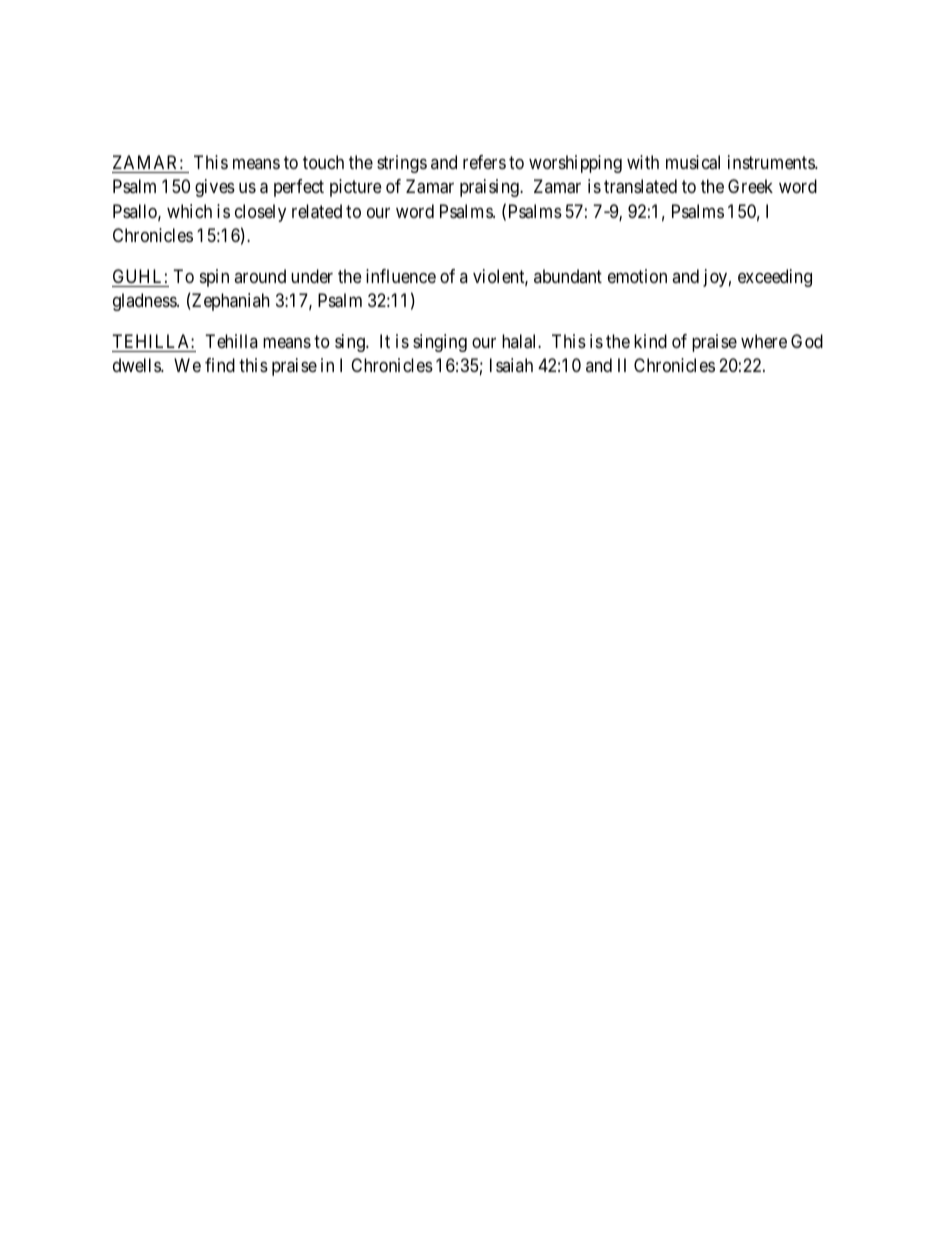  Describe the element at coordinates (693, 162) in the screenshot. I see `musical` at that location.
